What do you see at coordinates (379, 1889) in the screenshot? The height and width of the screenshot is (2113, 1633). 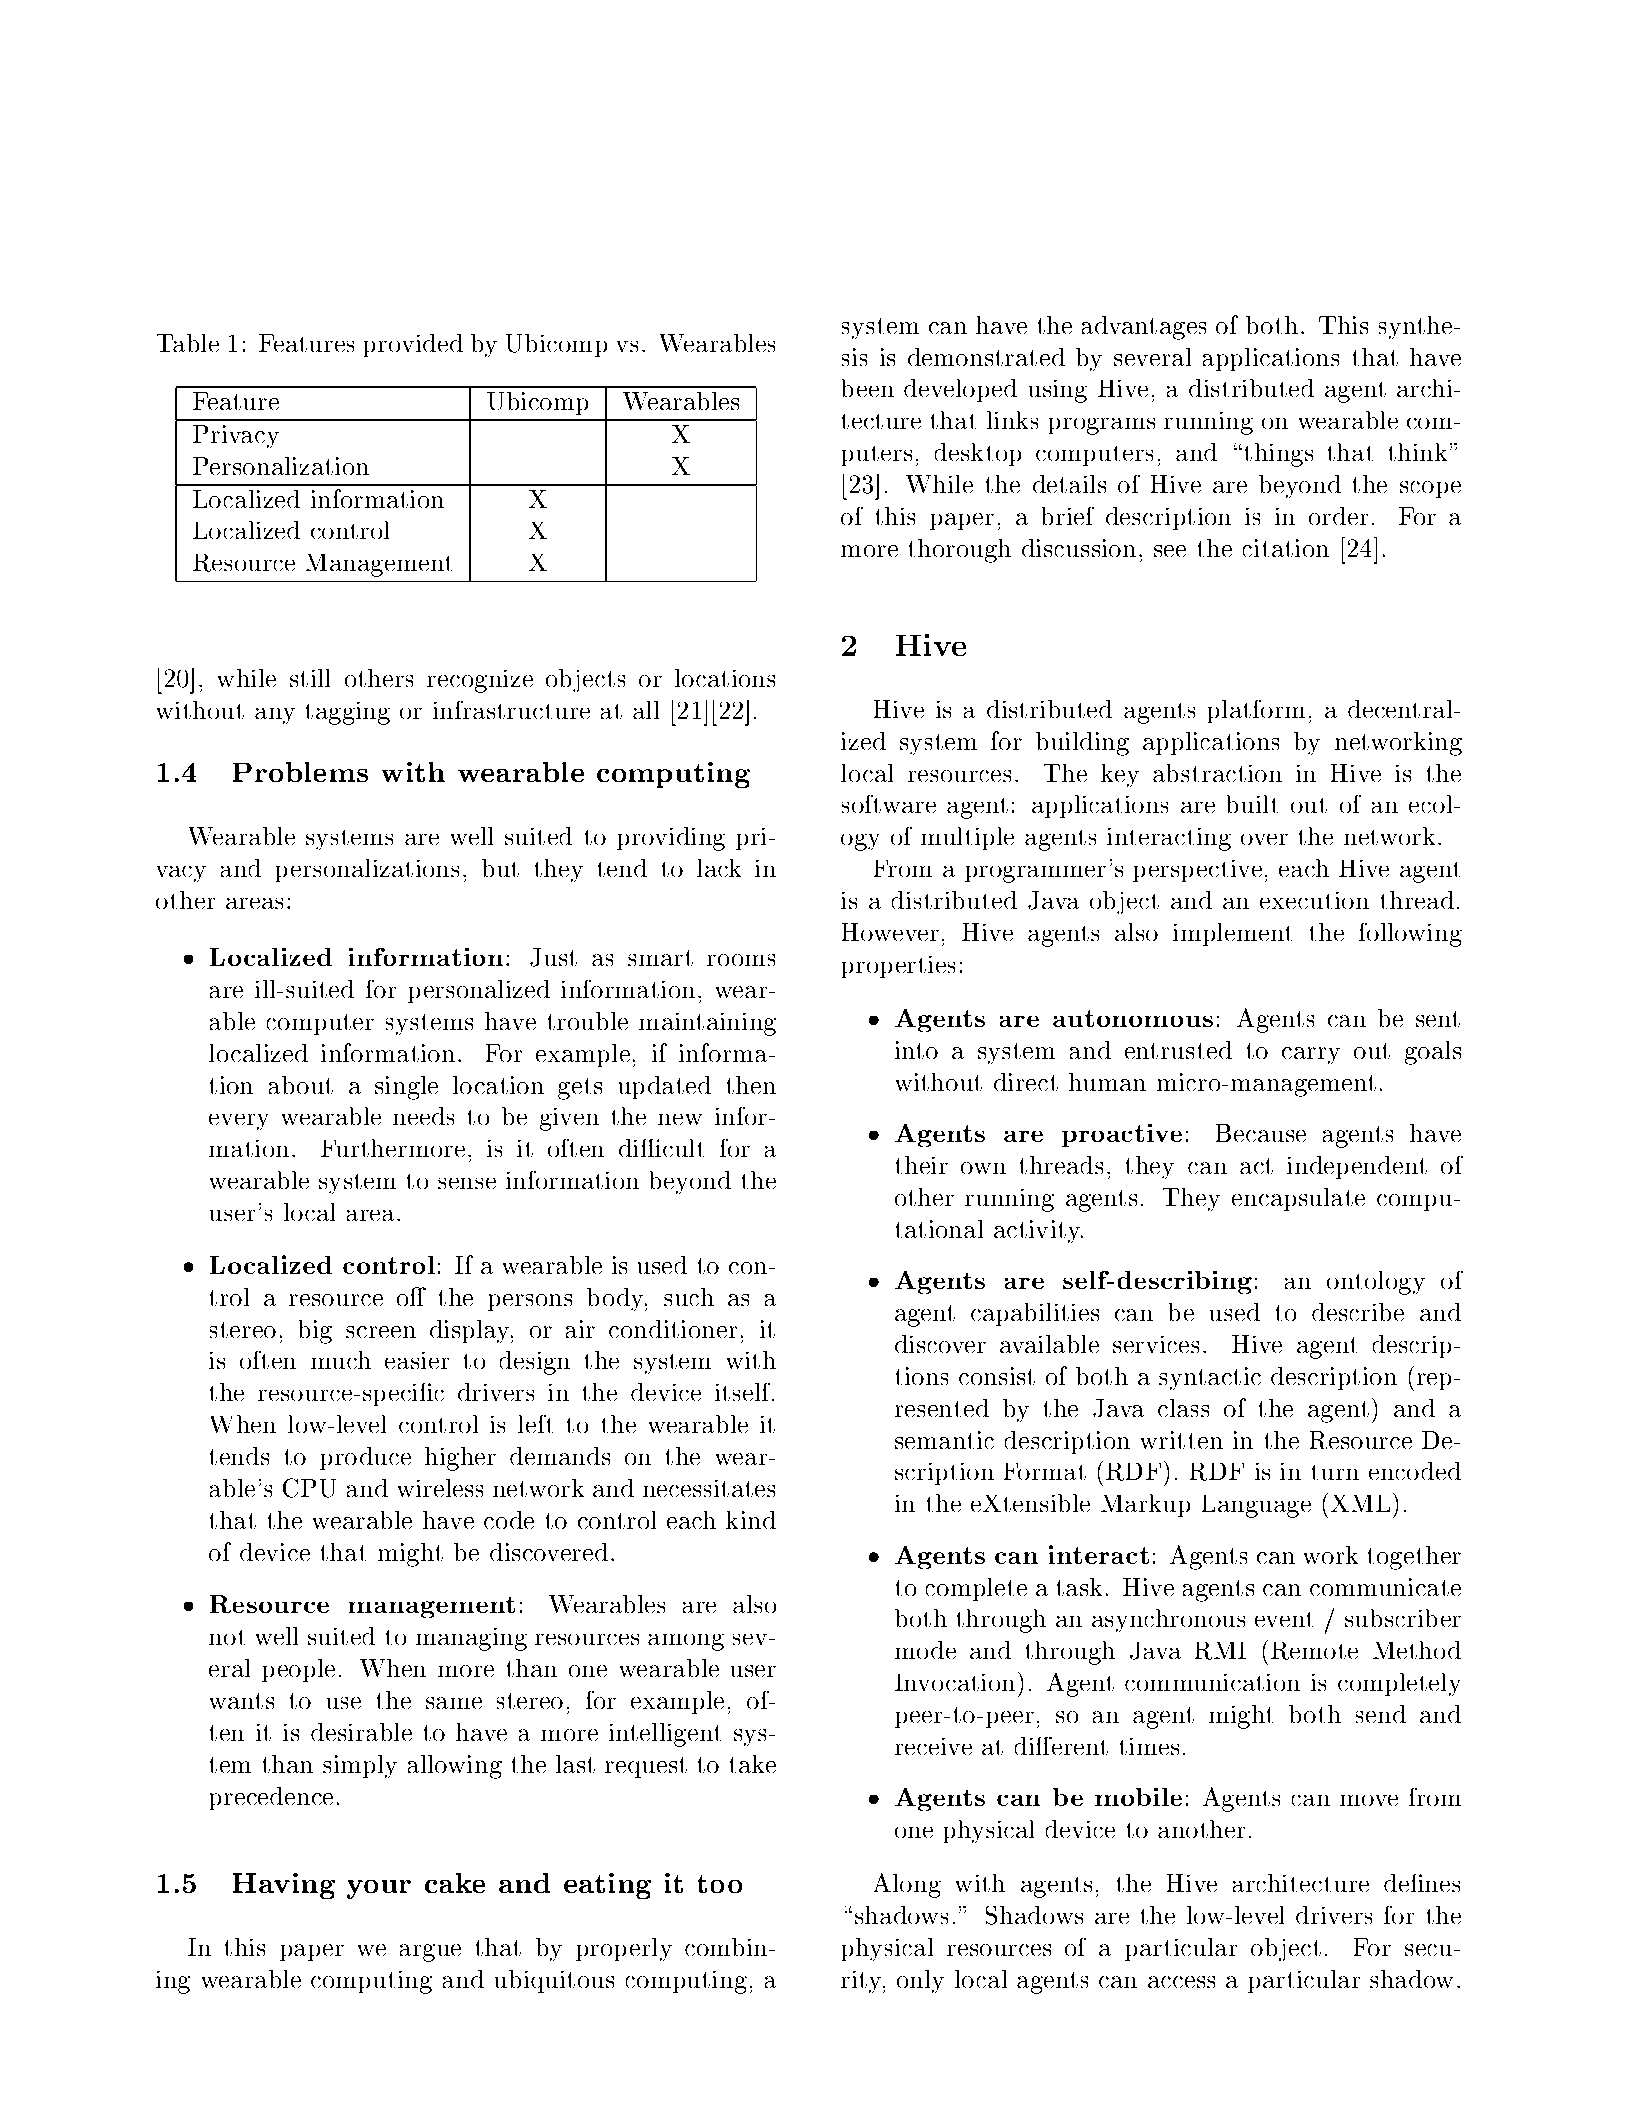 I see `your` at bounding box center [379, 1889].
